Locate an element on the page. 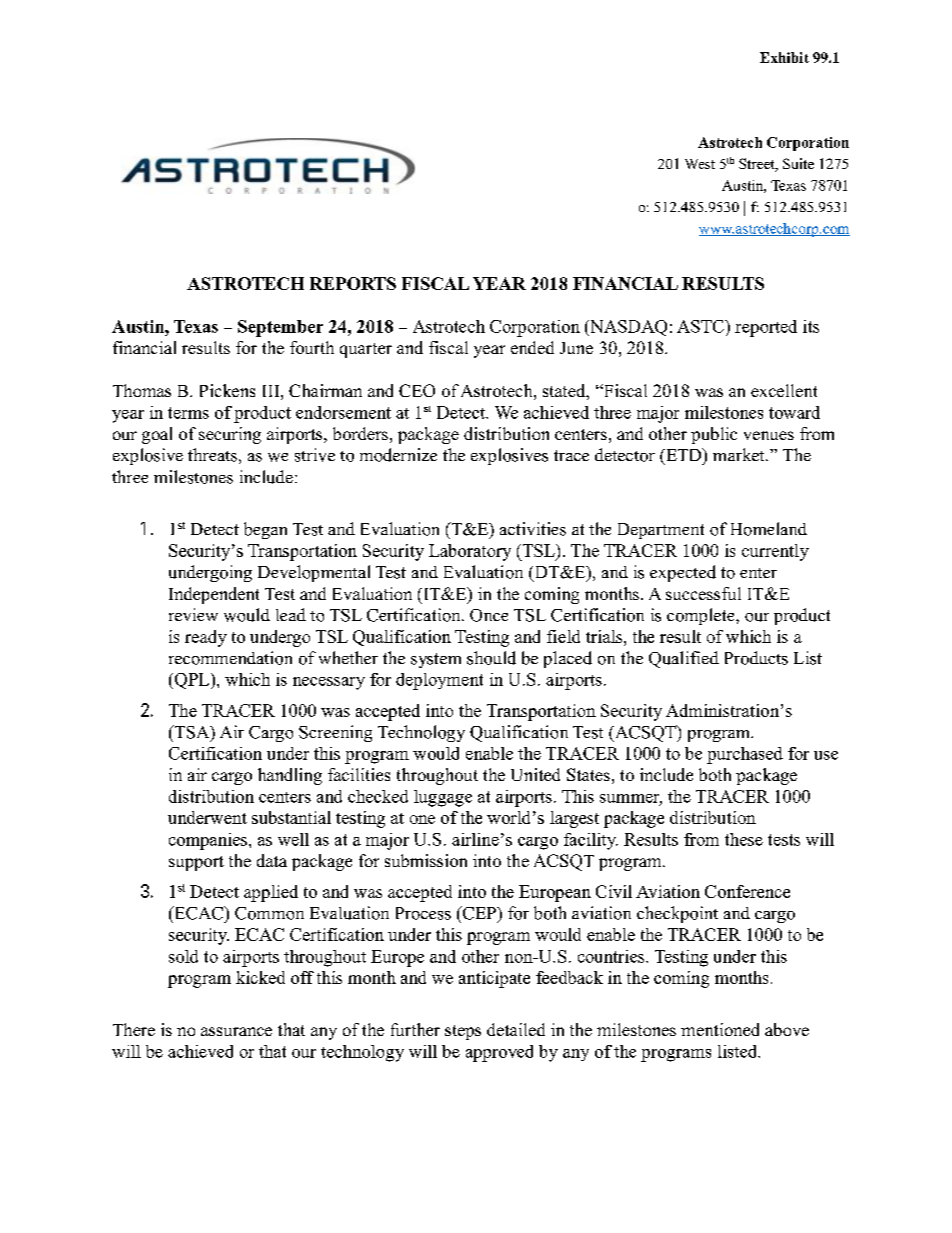 This document has height=1233, width=952. REPORTS is located at coordinates (353, 283).
